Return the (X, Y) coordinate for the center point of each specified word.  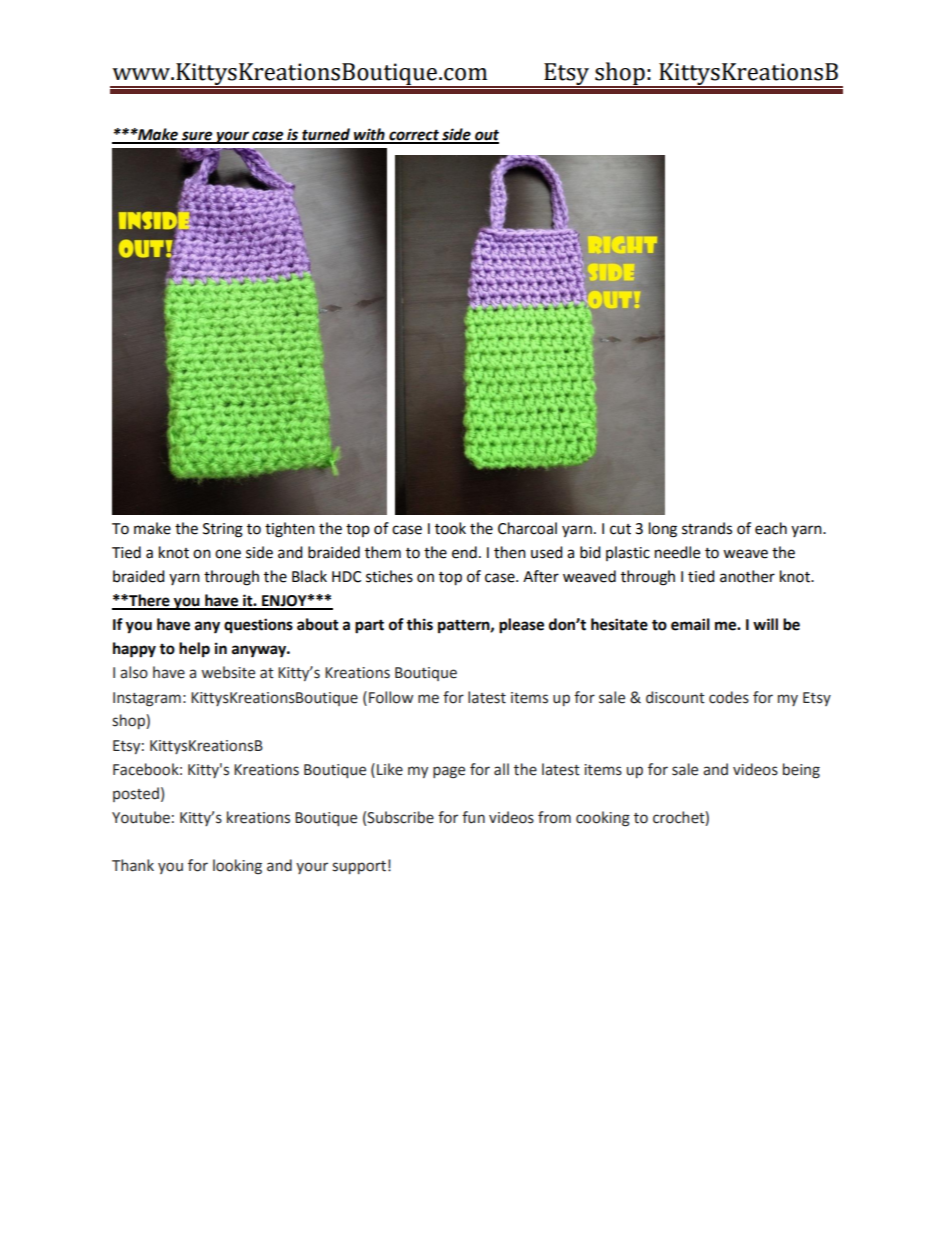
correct (414, 136)
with (369, 135)
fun (473, 817)
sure (197, 137)
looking (237, 867)
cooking (603, 819)
